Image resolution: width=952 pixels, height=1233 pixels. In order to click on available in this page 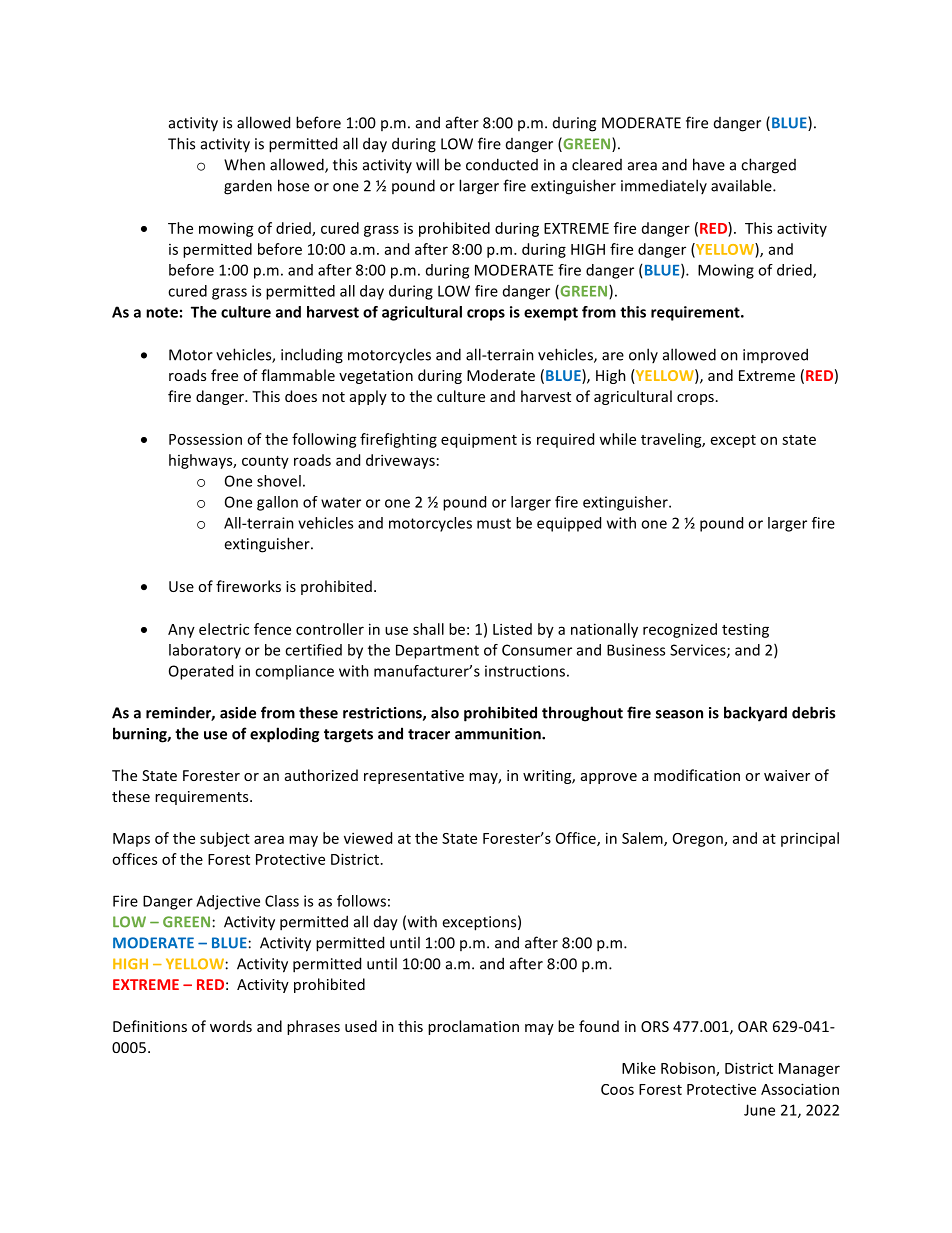, I will do `click(742, 185)`.
